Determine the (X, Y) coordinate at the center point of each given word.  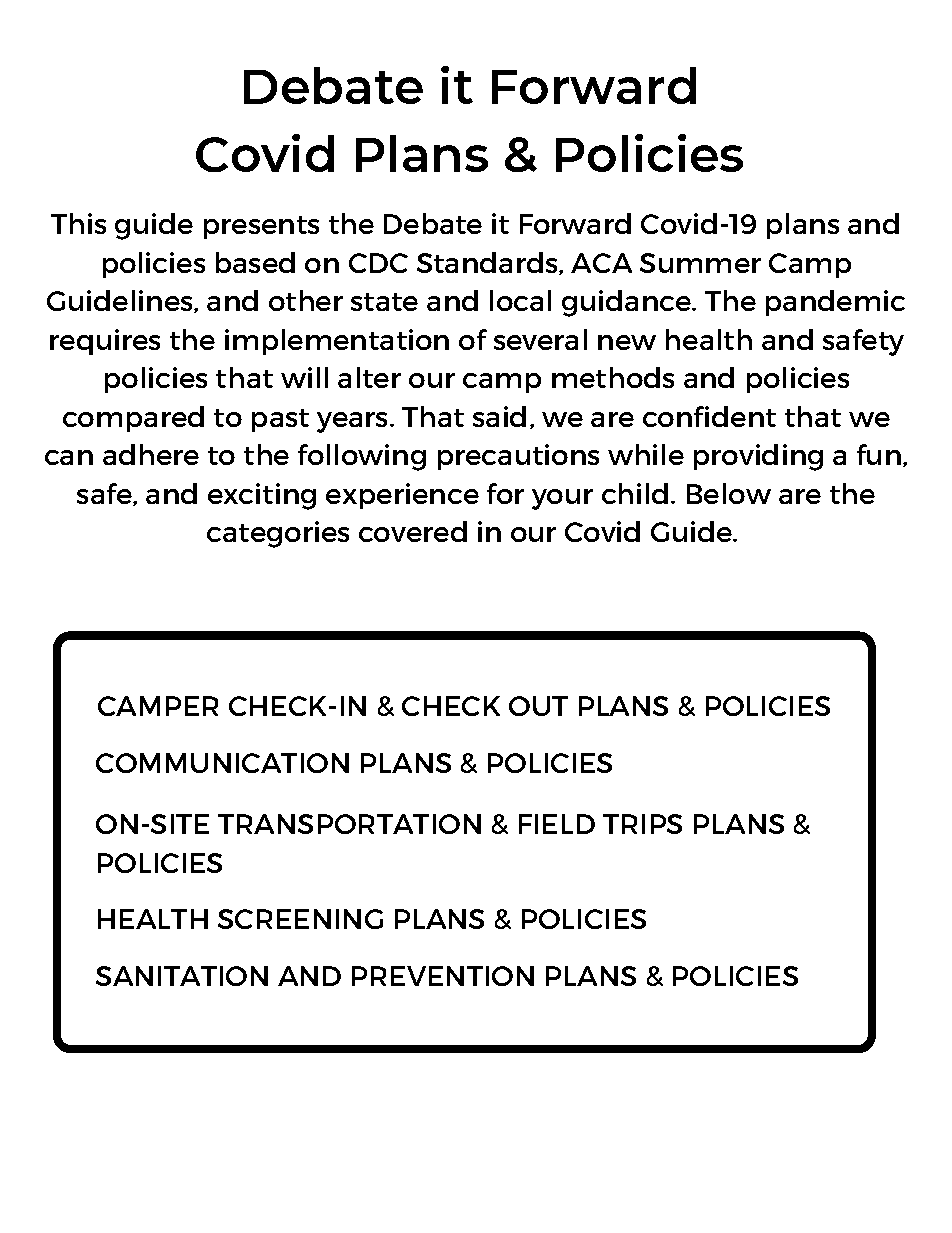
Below (729, 493)
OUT (538, 706)
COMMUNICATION (222, 763)
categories (278, 534)
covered (413, 531)
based (255, 262)
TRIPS (642, 824)
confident (709, 416)
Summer (700, 263)
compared (133, 419)
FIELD (557, 824)
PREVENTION (443, 976)
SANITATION (182, 976)
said (499, 416)
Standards (488, 263)
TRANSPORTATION (349, 824)
